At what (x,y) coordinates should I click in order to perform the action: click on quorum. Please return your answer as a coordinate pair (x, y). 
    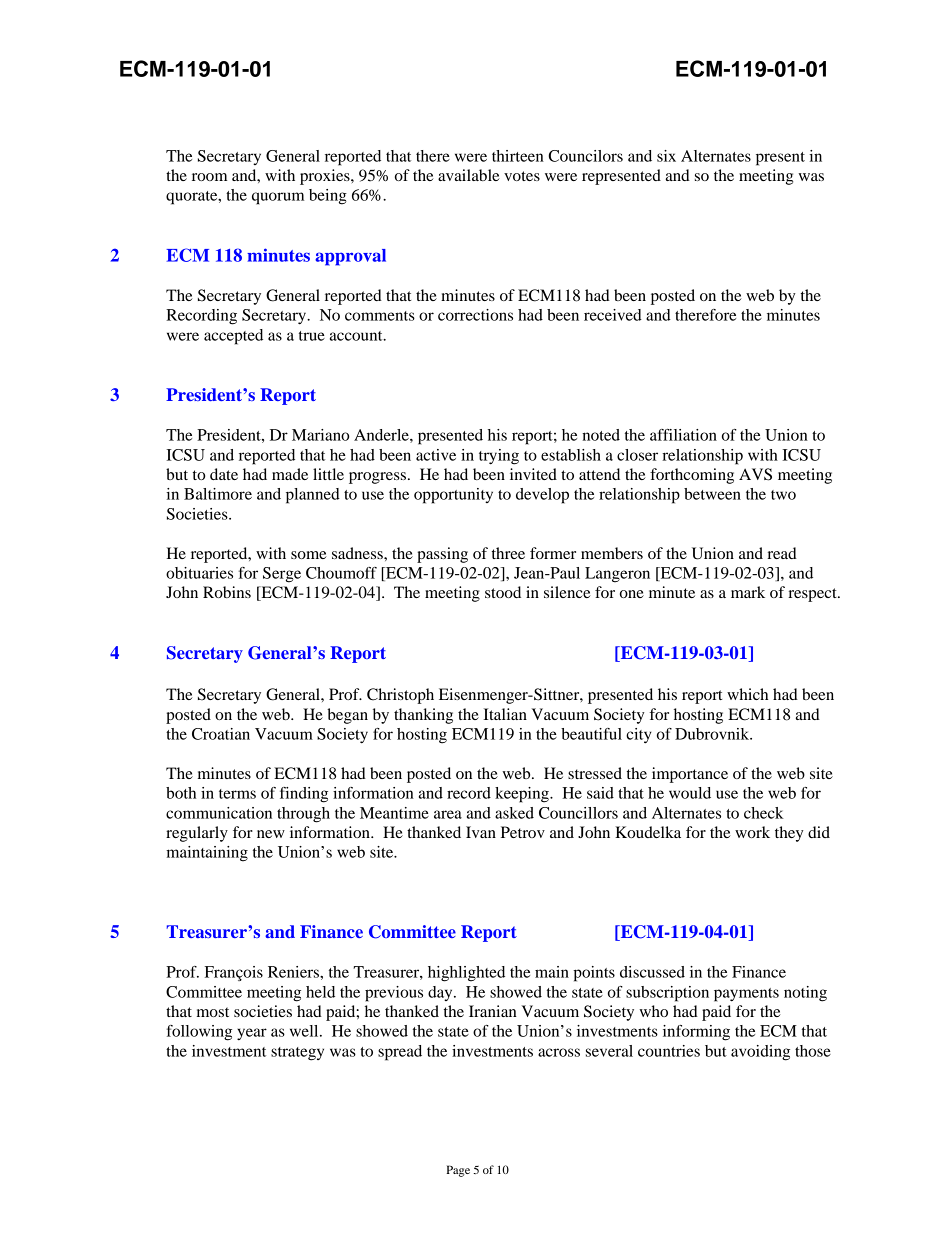
    Looking at the image, I should click on (278, 198).
